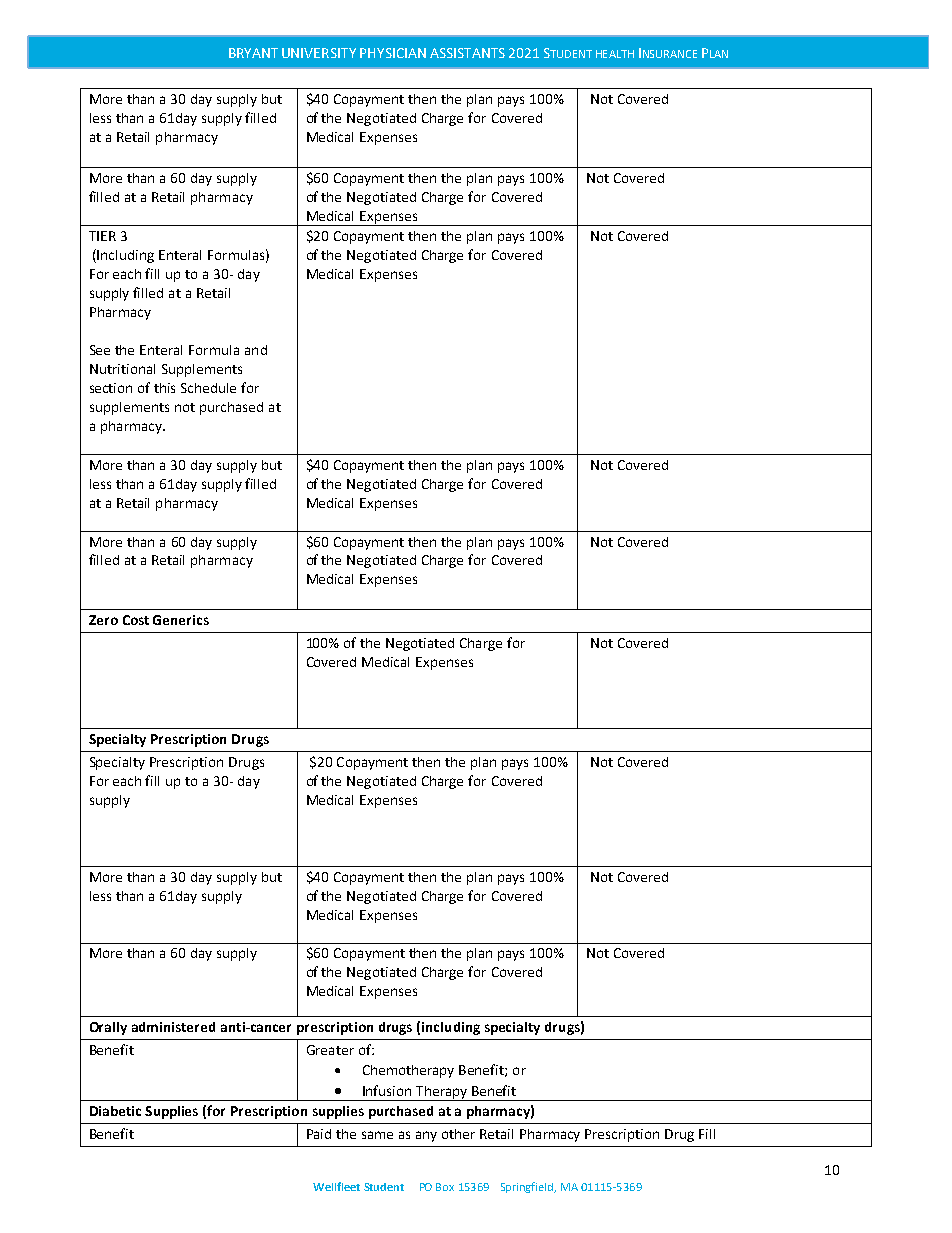 Image resolution: width=952 pixels, height=1233 pixels. I want to click on and, so click(256, 350).
